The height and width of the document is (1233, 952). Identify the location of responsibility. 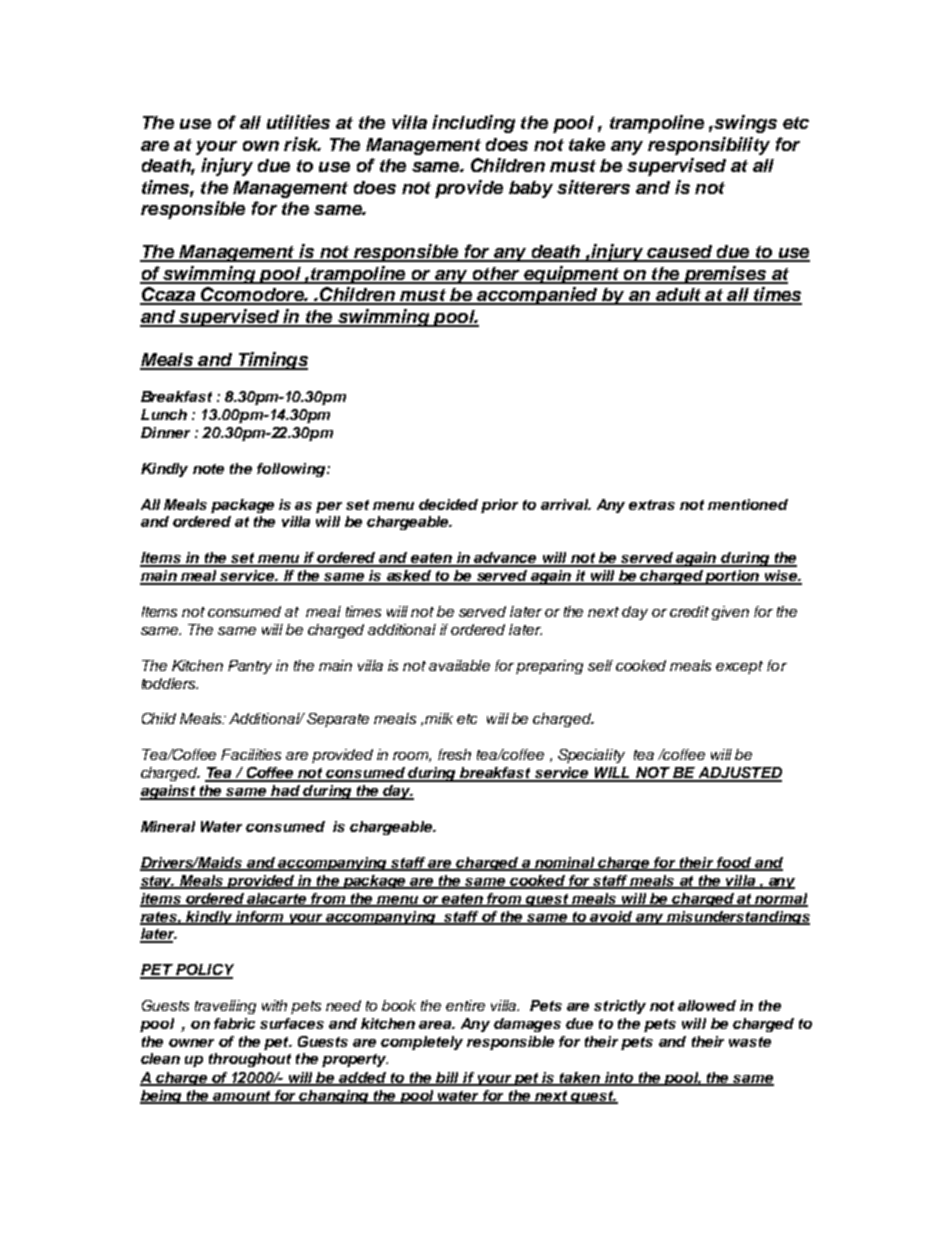
(709, 146).
